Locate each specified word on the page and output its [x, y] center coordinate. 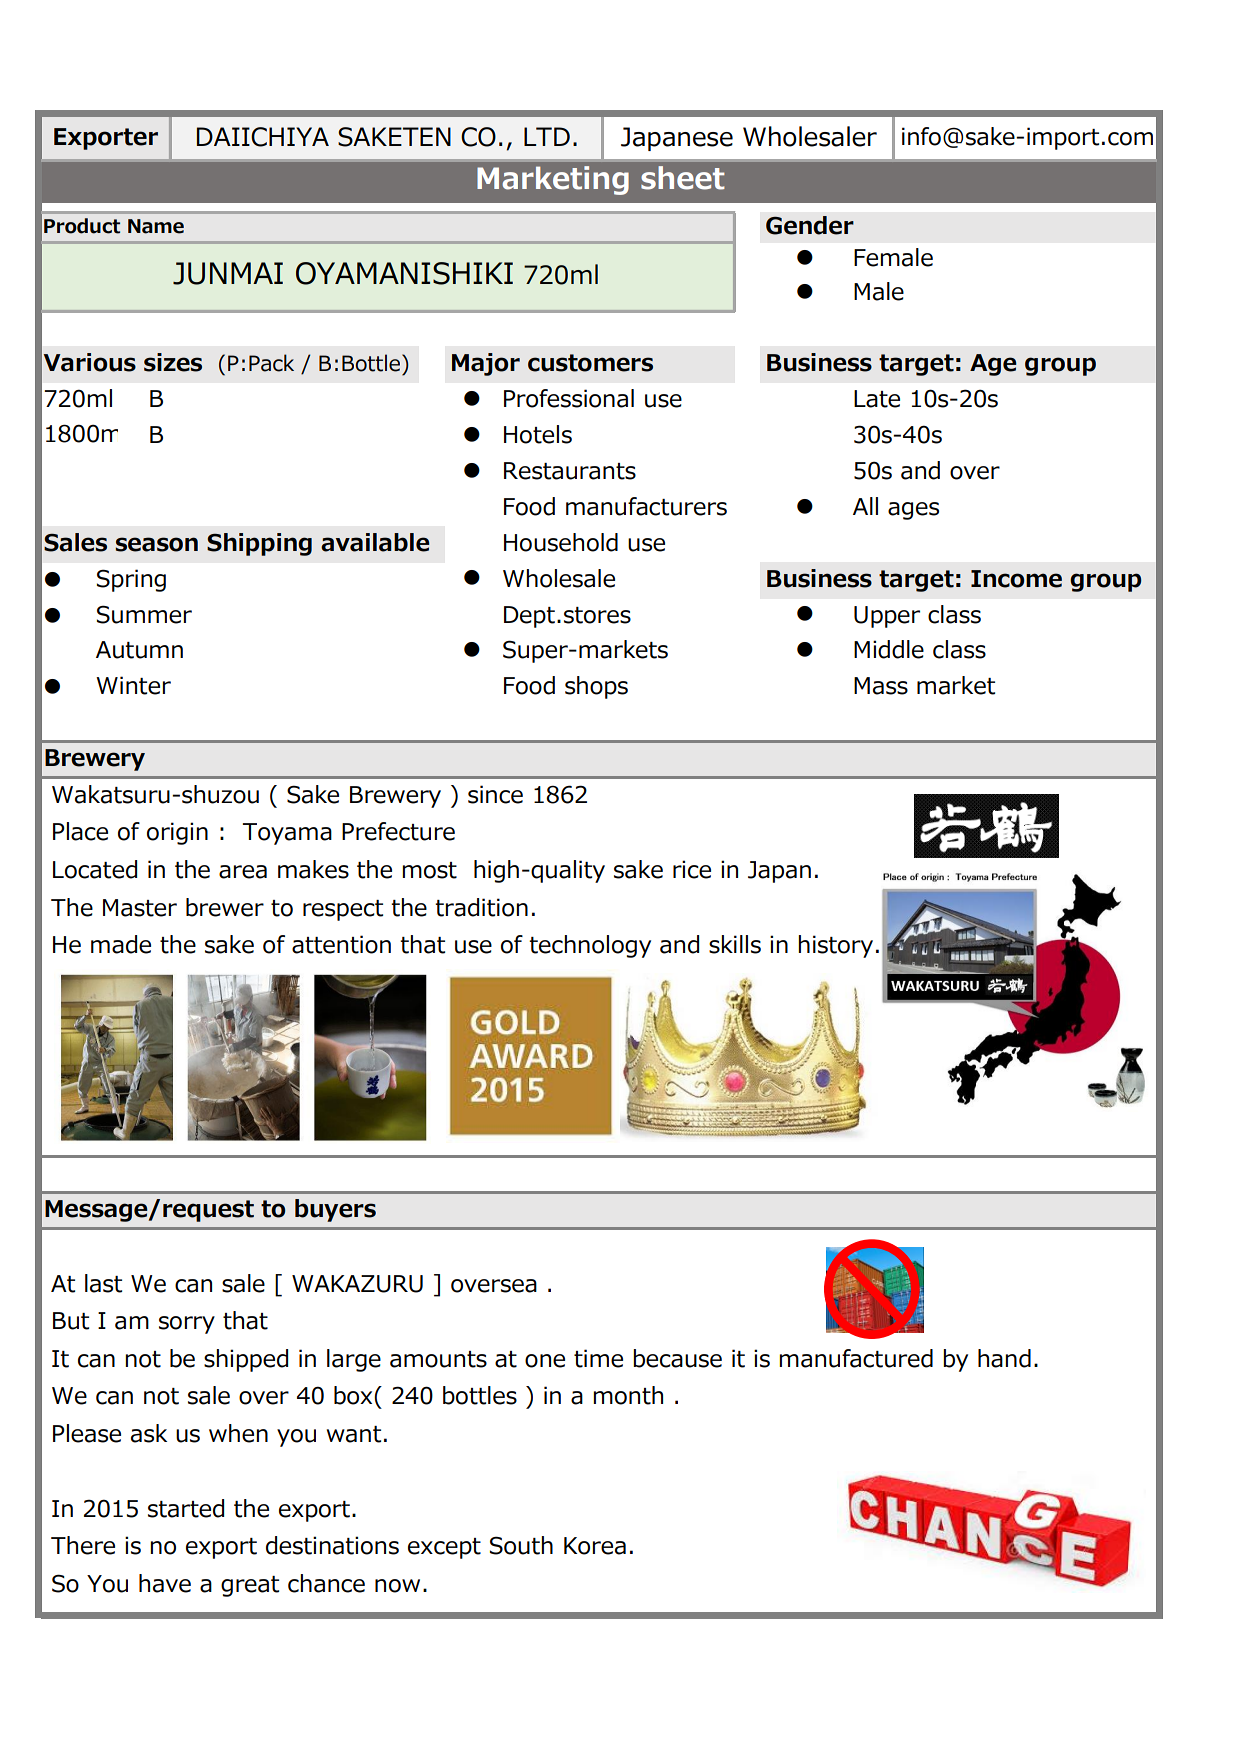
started [186, 1508]
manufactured [856, 1358]
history [835, 946]
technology [590, 946]
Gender [810, 225]
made [121, 944]
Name [156, 226]
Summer [144, 614]
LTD [547, 136]
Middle [889, 649]
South [521, 1545]
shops [596, 687]
